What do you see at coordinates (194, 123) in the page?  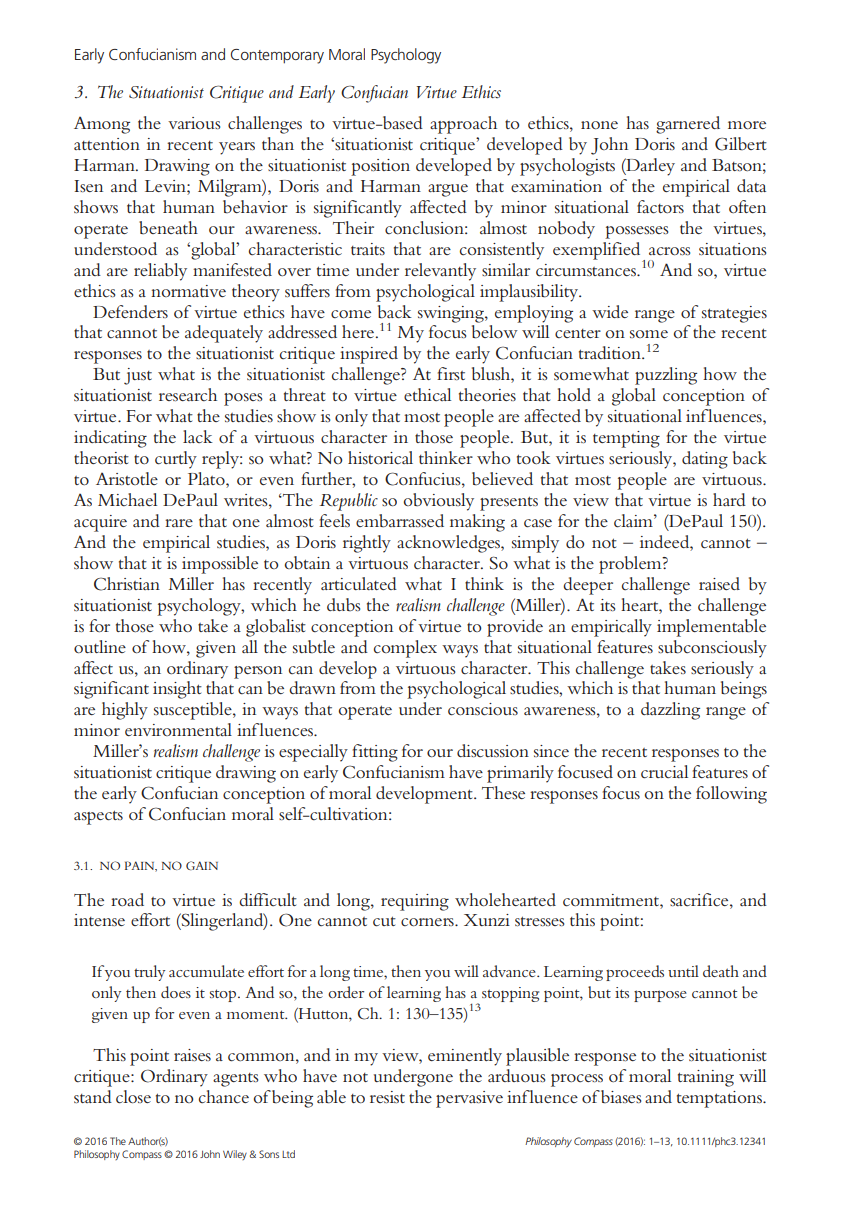 I see `various` at bounding box center [194, 123].
